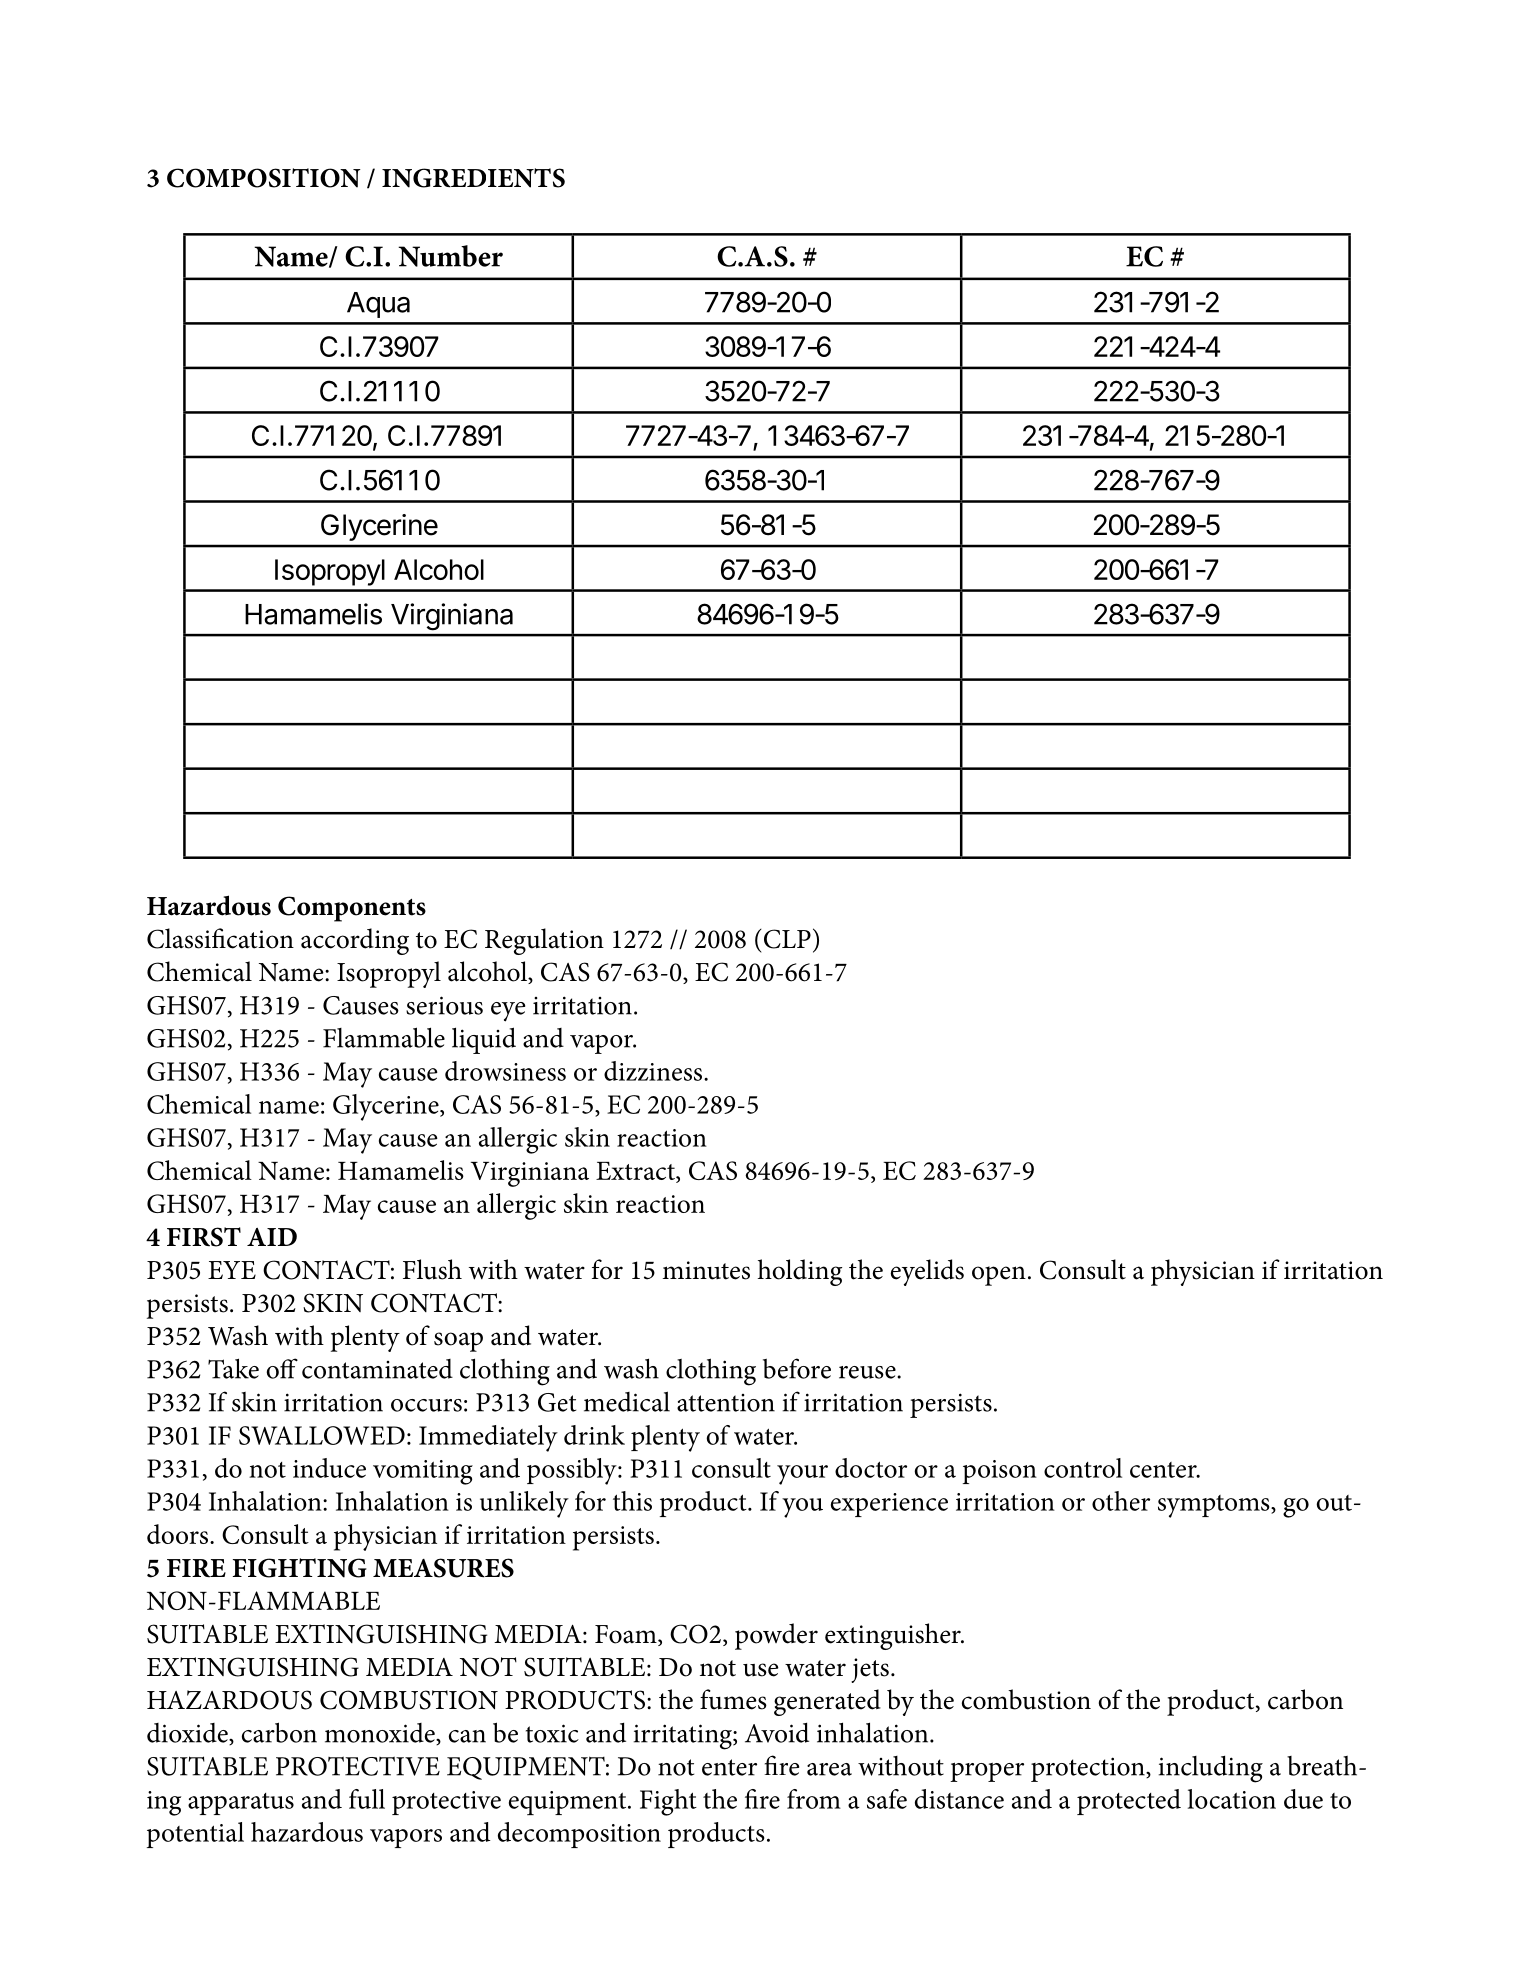 This page has height=1985, width=1534. What do you see at coordinates (378, 305) in the page?
I see `Aqua` at bounding box center [378, 305].
